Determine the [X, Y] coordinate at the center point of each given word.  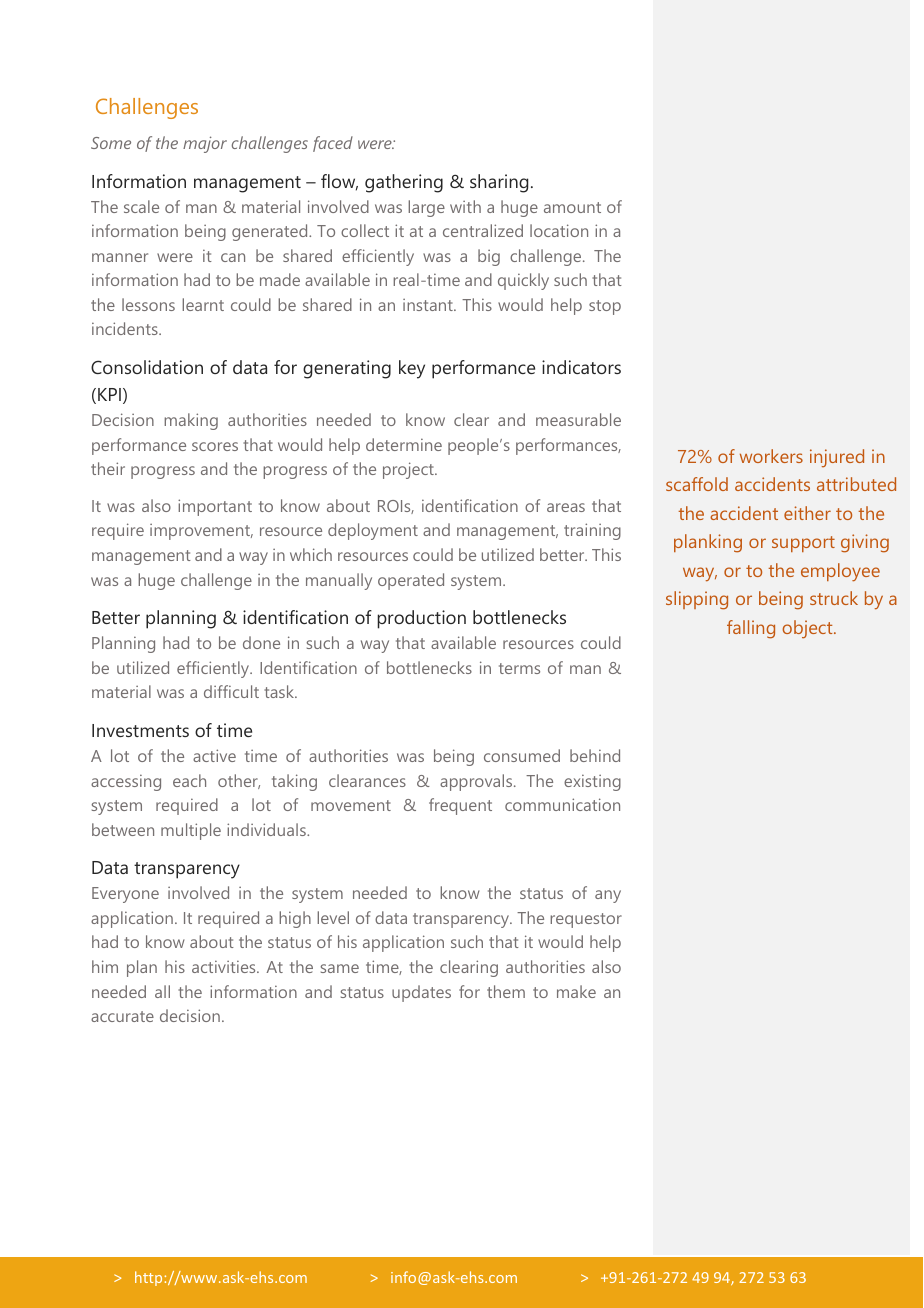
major [205, 144]
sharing [499, 183]
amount [572, 207]
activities [225, 966]
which [311, 554]
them [506, 991]
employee [840, 572]
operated [411, 581]
